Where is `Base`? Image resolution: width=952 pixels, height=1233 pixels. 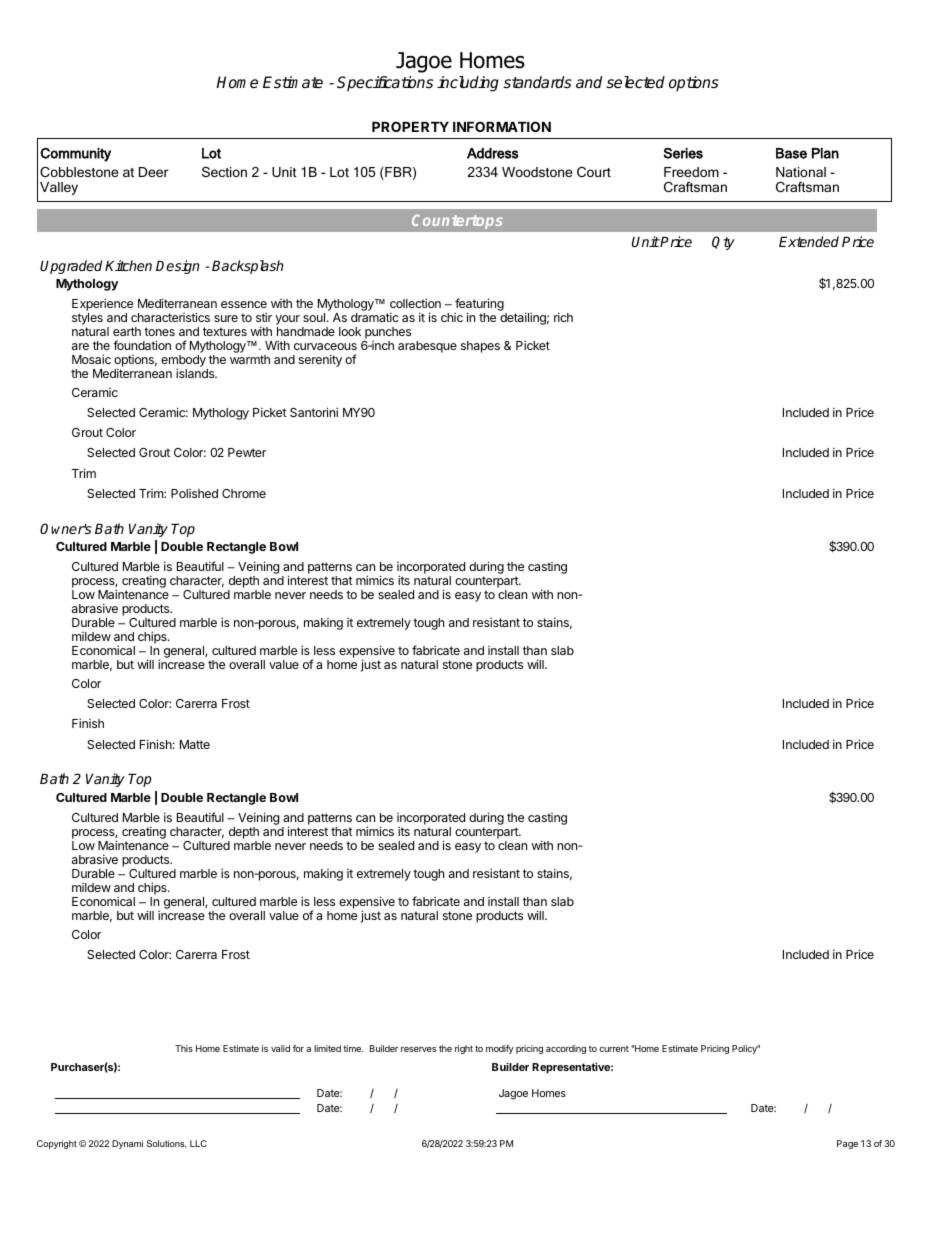
Base is located at coordinates (791, 153).
